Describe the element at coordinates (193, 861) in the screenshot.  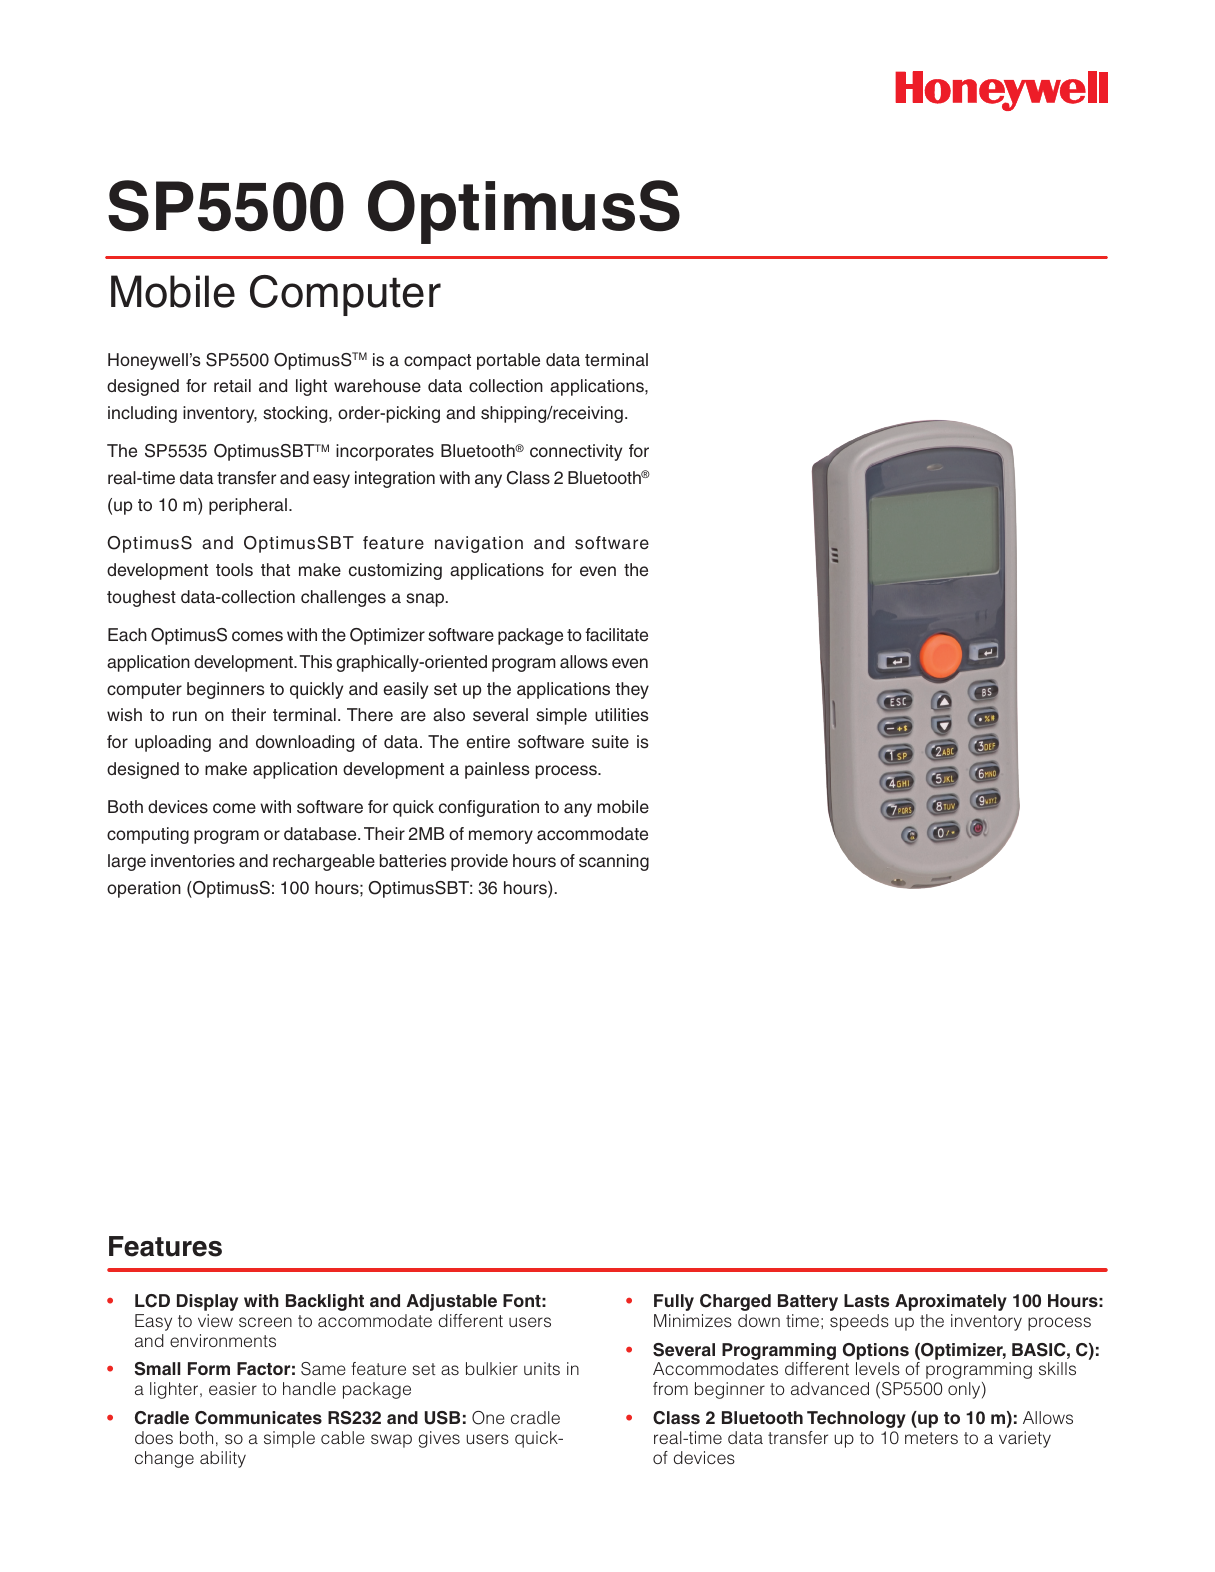
I see `inventories` at that location.
